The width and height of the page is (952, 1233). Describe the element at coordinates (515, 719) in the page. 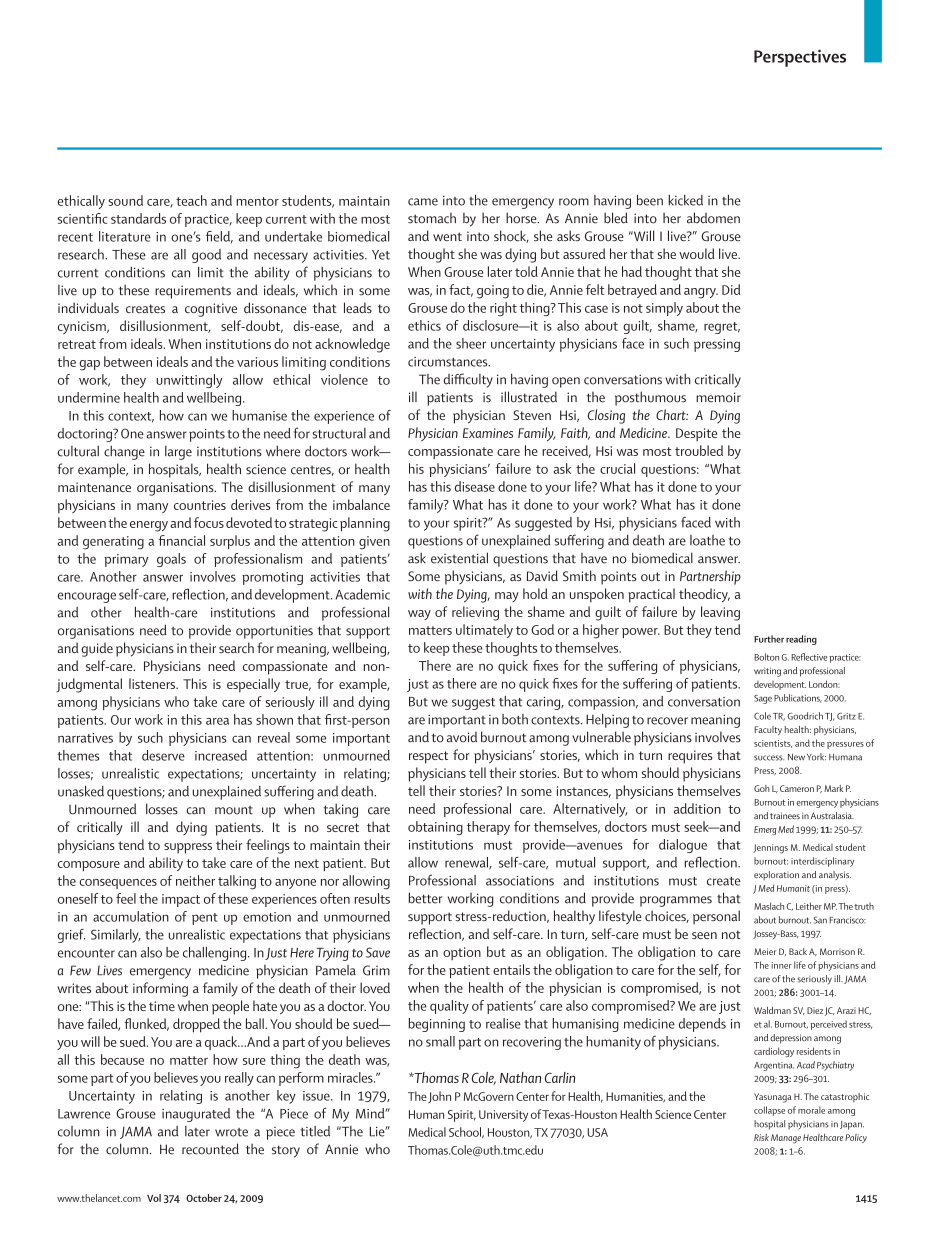

I see `both` at that location.
